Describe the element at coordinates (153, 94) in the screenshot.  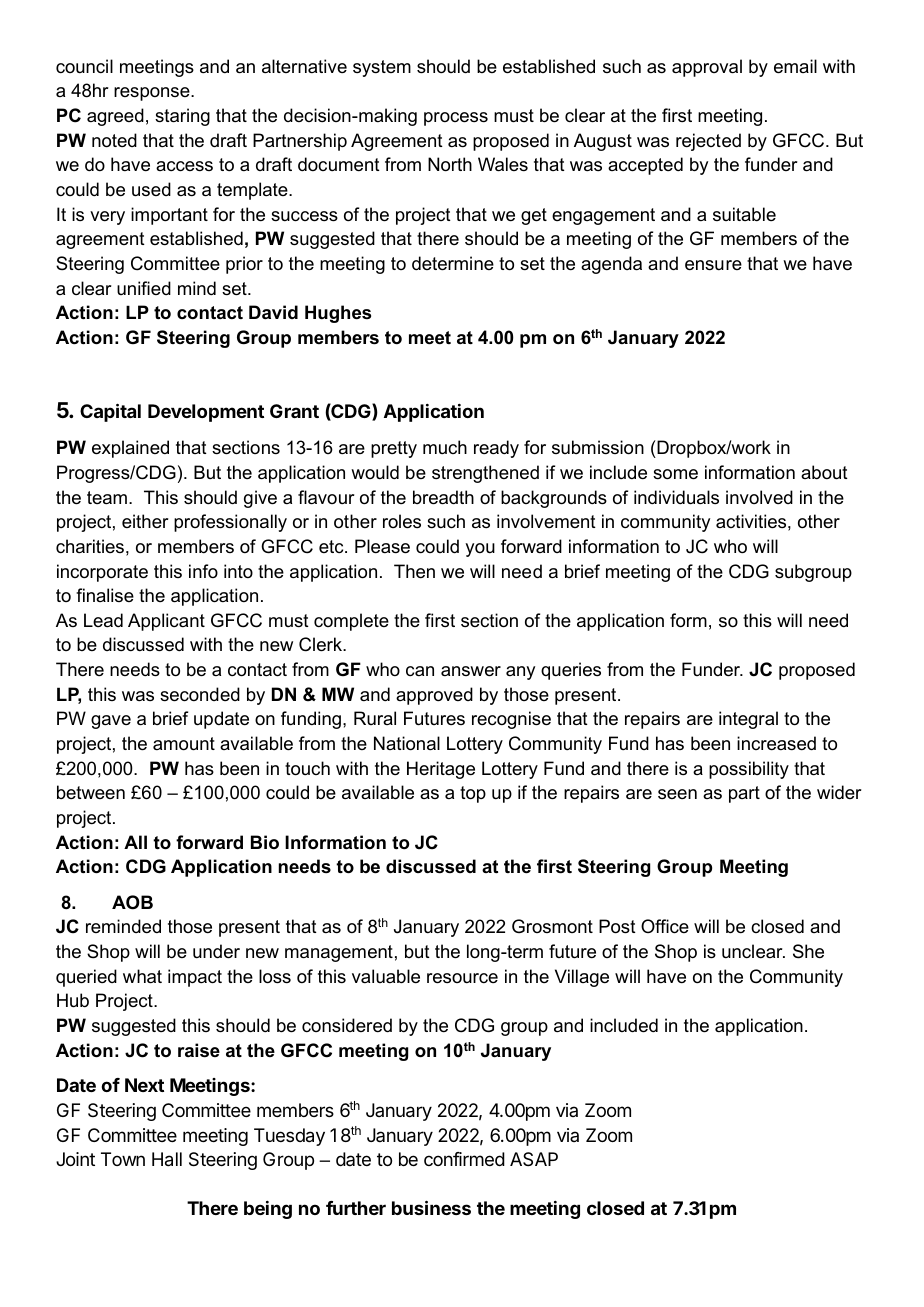
I see `response` at that location.
